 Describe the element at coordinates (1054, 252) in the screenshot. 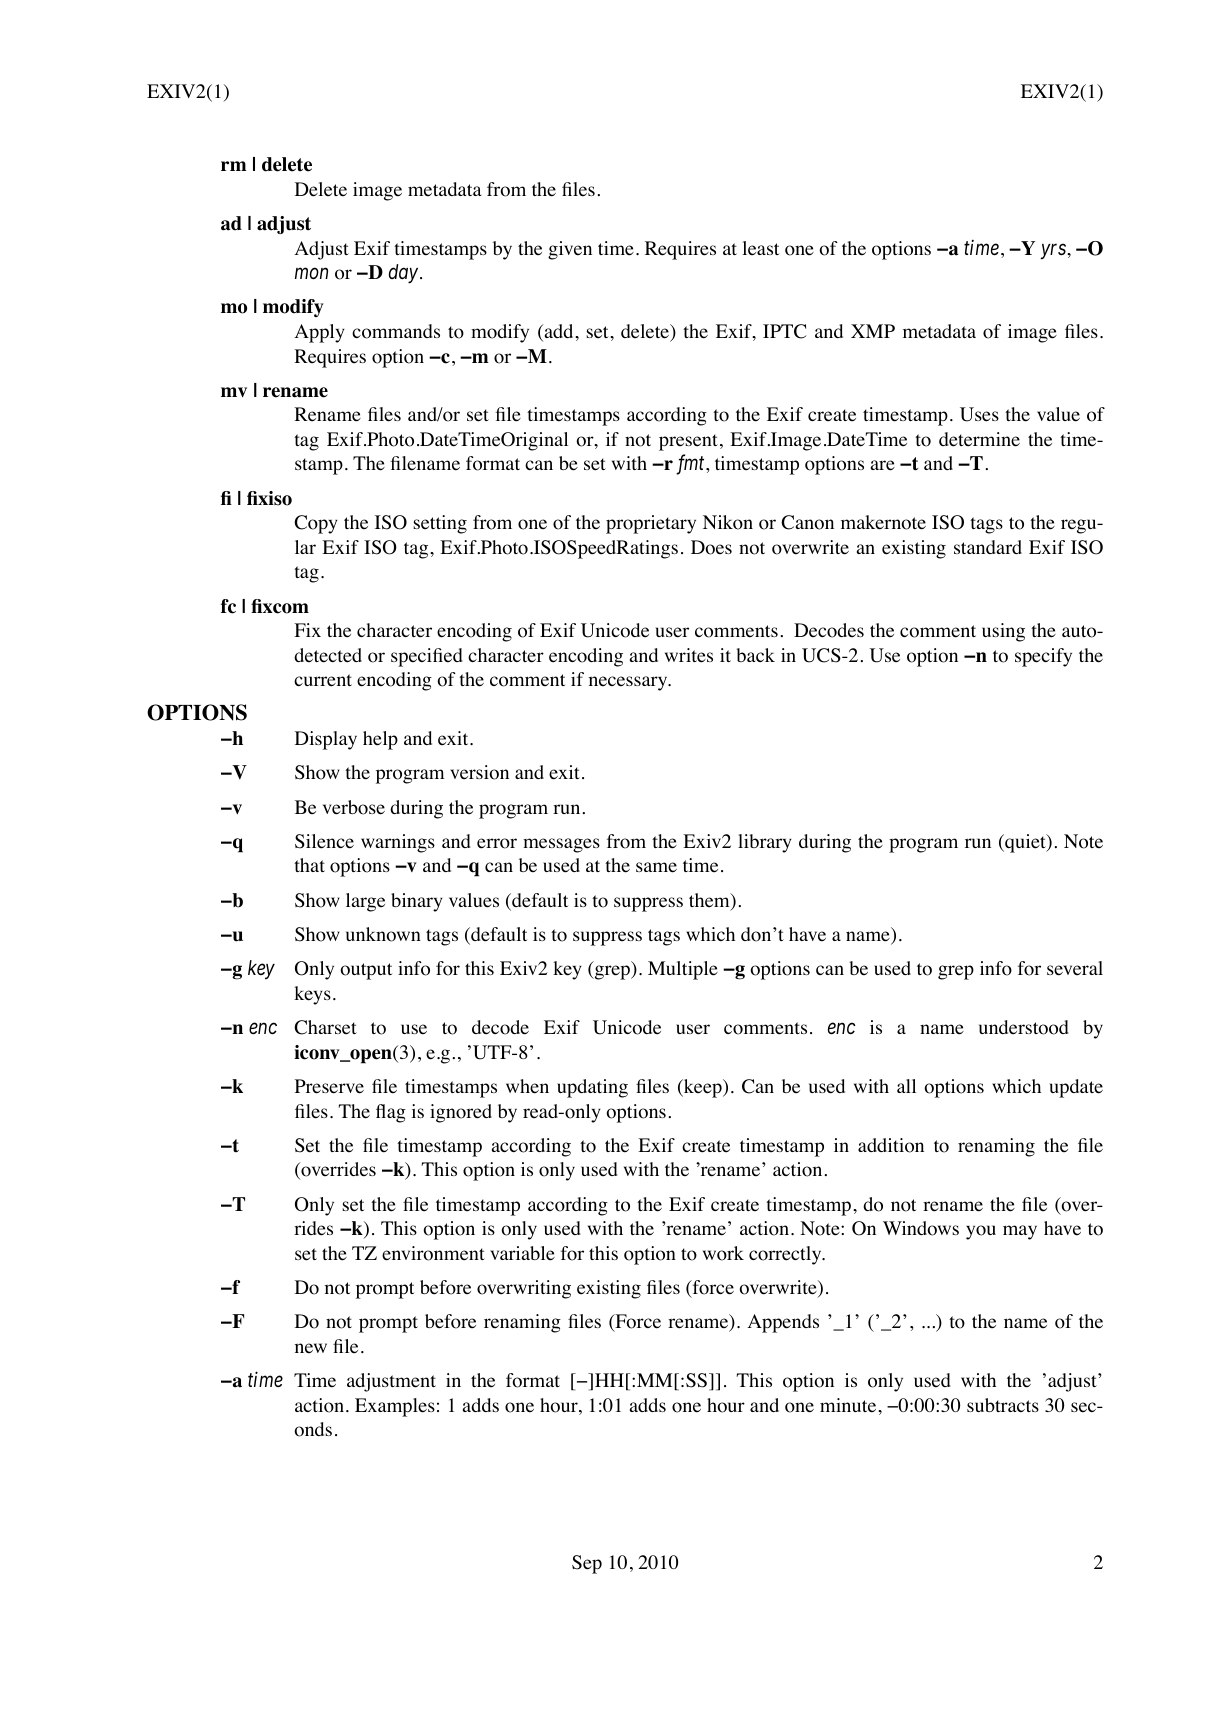

I see `yrs` at that location.
